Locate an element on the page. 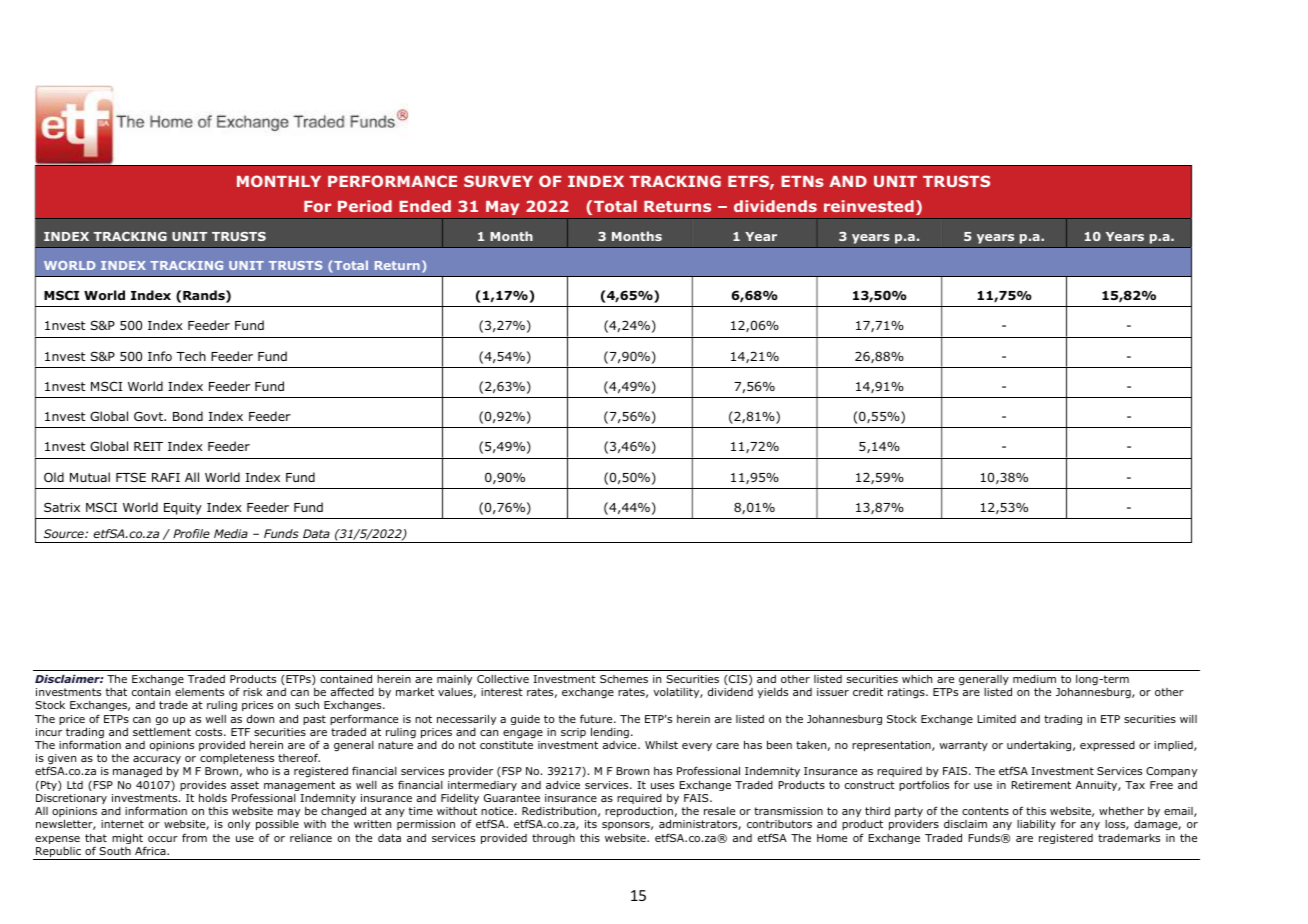 The width and height of the image is (1308, 924). Schemes is located at coordinates (624, 679).
